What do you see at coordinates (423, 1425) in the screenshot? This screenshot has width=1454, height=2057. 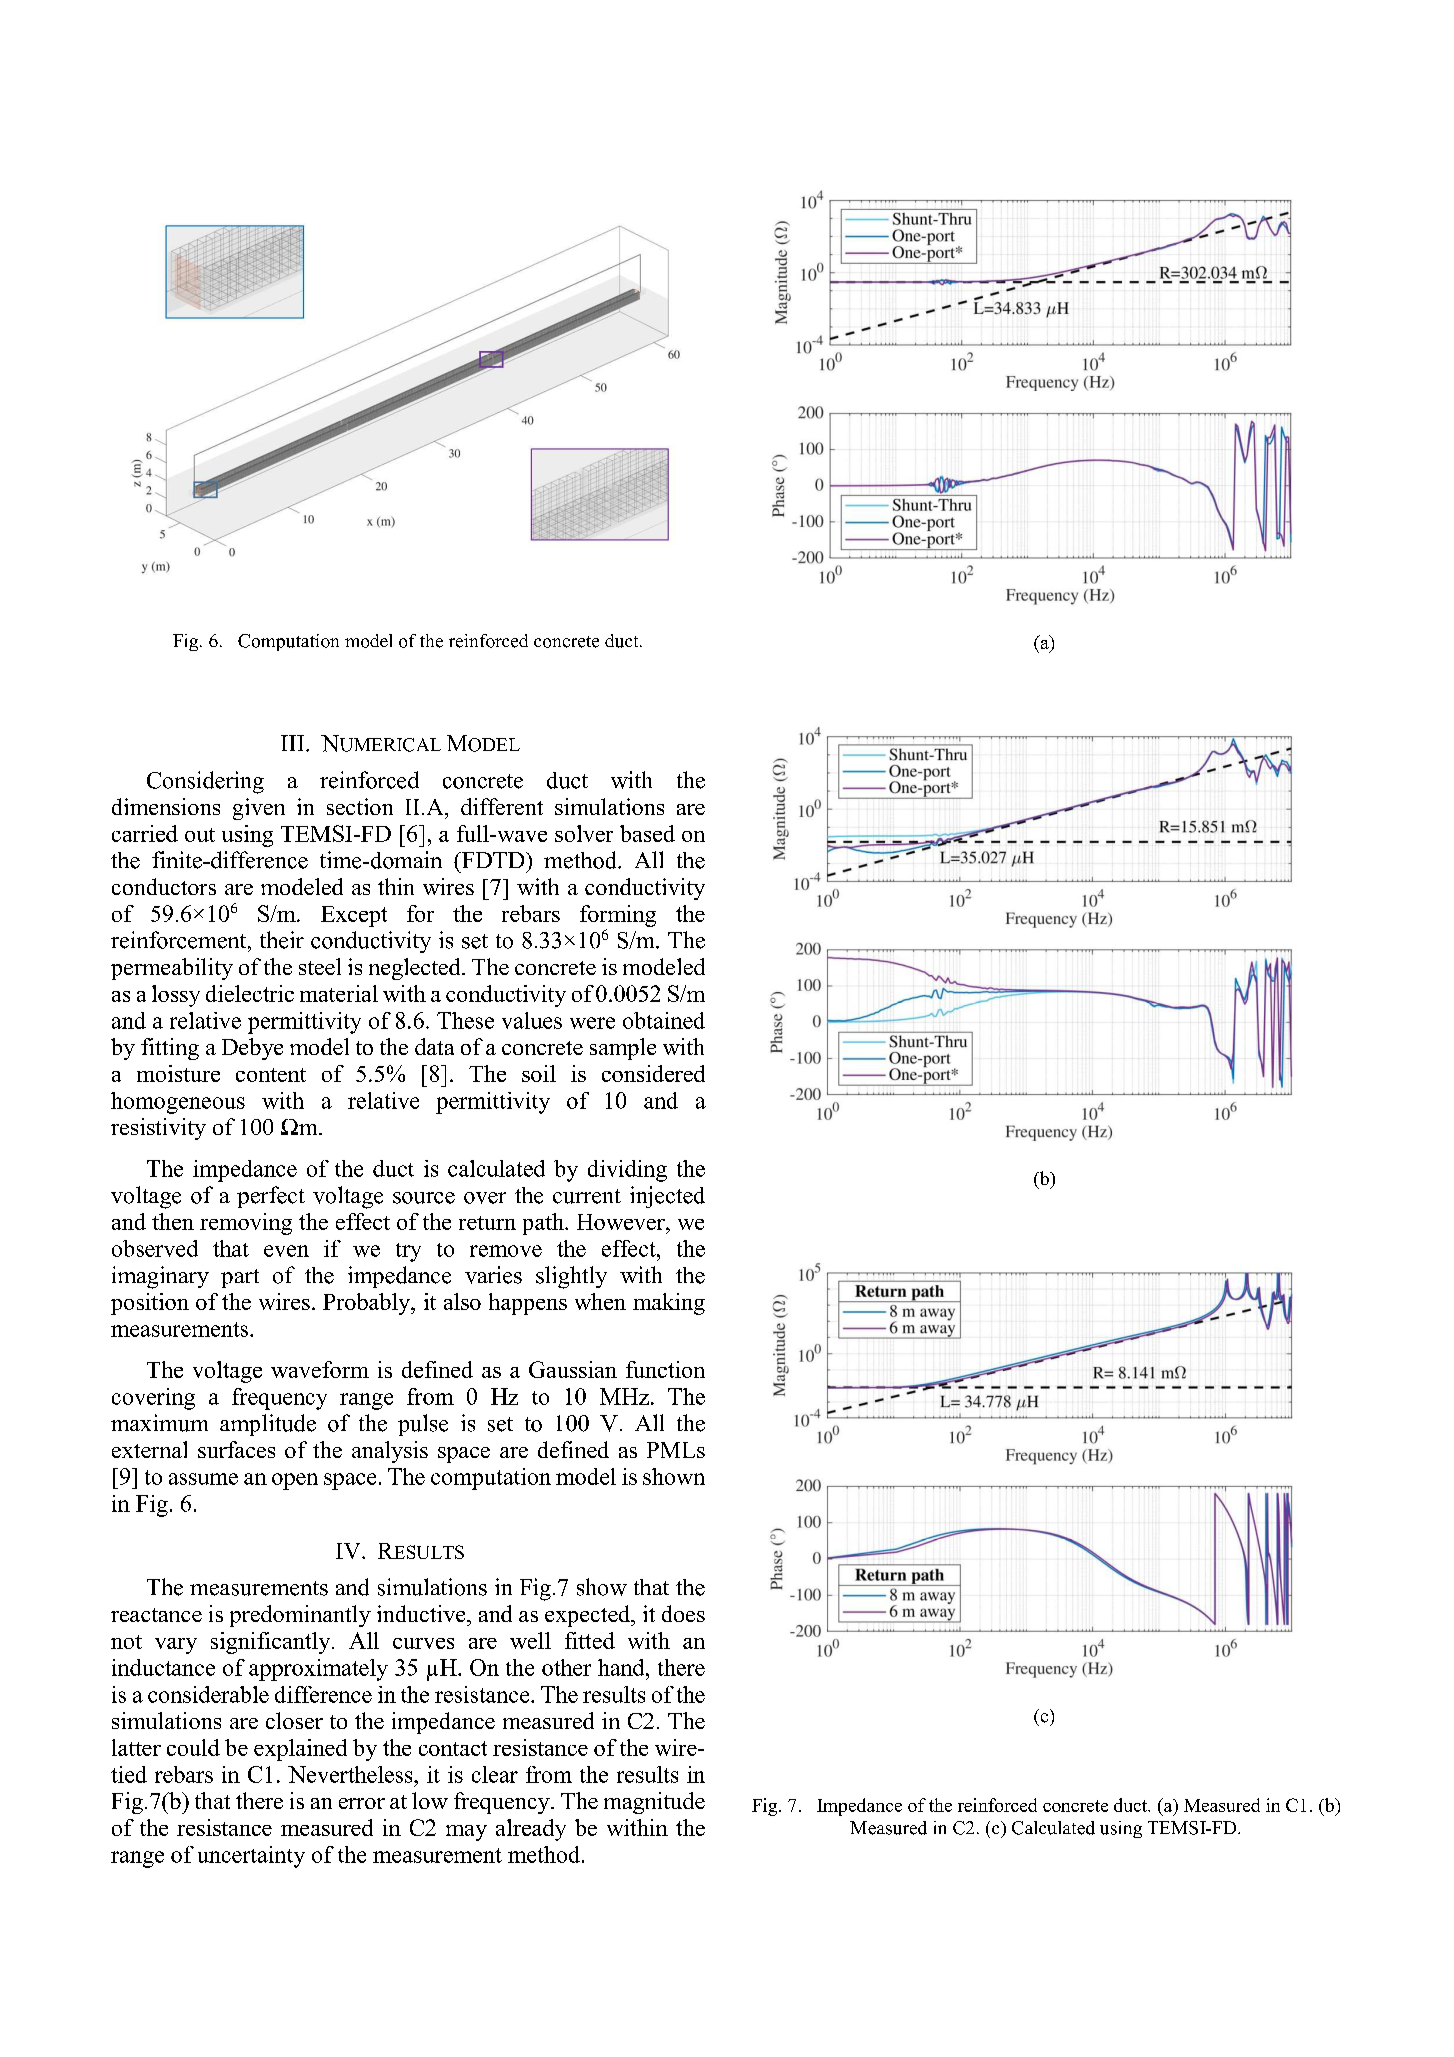 I see `pulse` at bounding box center [423, 1425].
